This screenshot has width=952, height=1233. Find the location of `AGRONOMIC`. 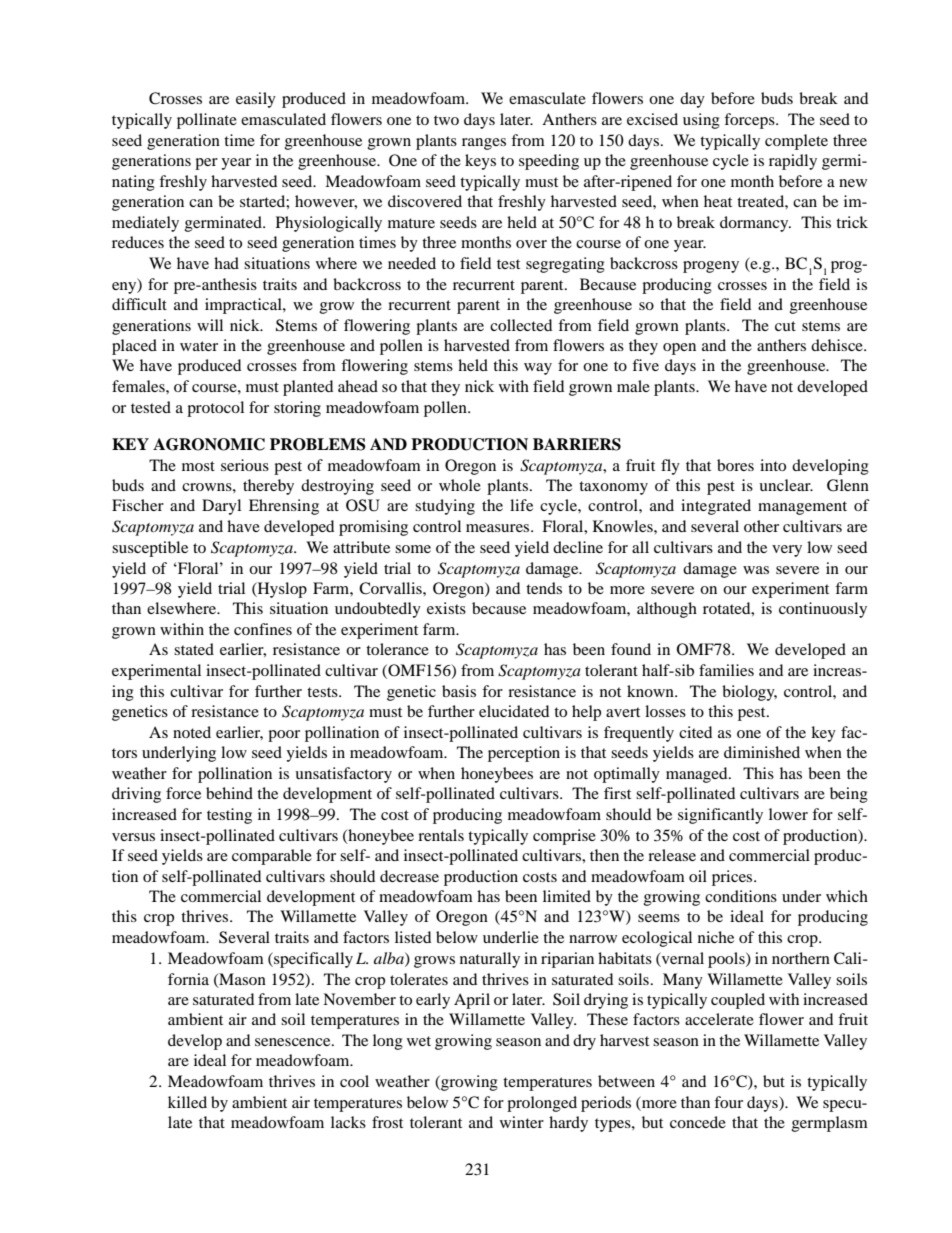

AGRONOMIC is located at coordinates (209, 444).
